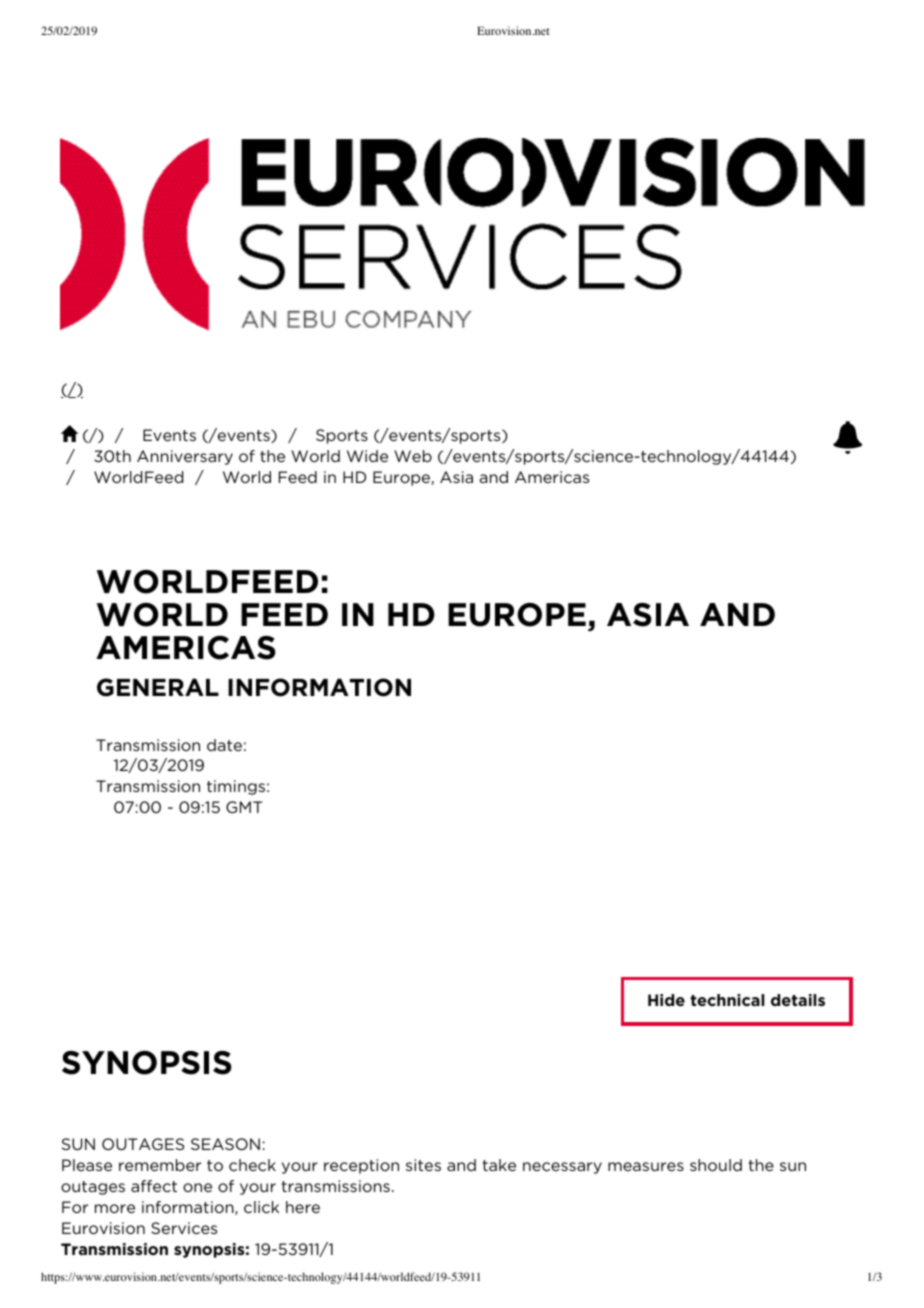 The width and height of the screenshot is (924, 1308). What do you see at coordinates (154, 1186) in the screenshot?
I see `affect` at bounding box center [154, 1186].
